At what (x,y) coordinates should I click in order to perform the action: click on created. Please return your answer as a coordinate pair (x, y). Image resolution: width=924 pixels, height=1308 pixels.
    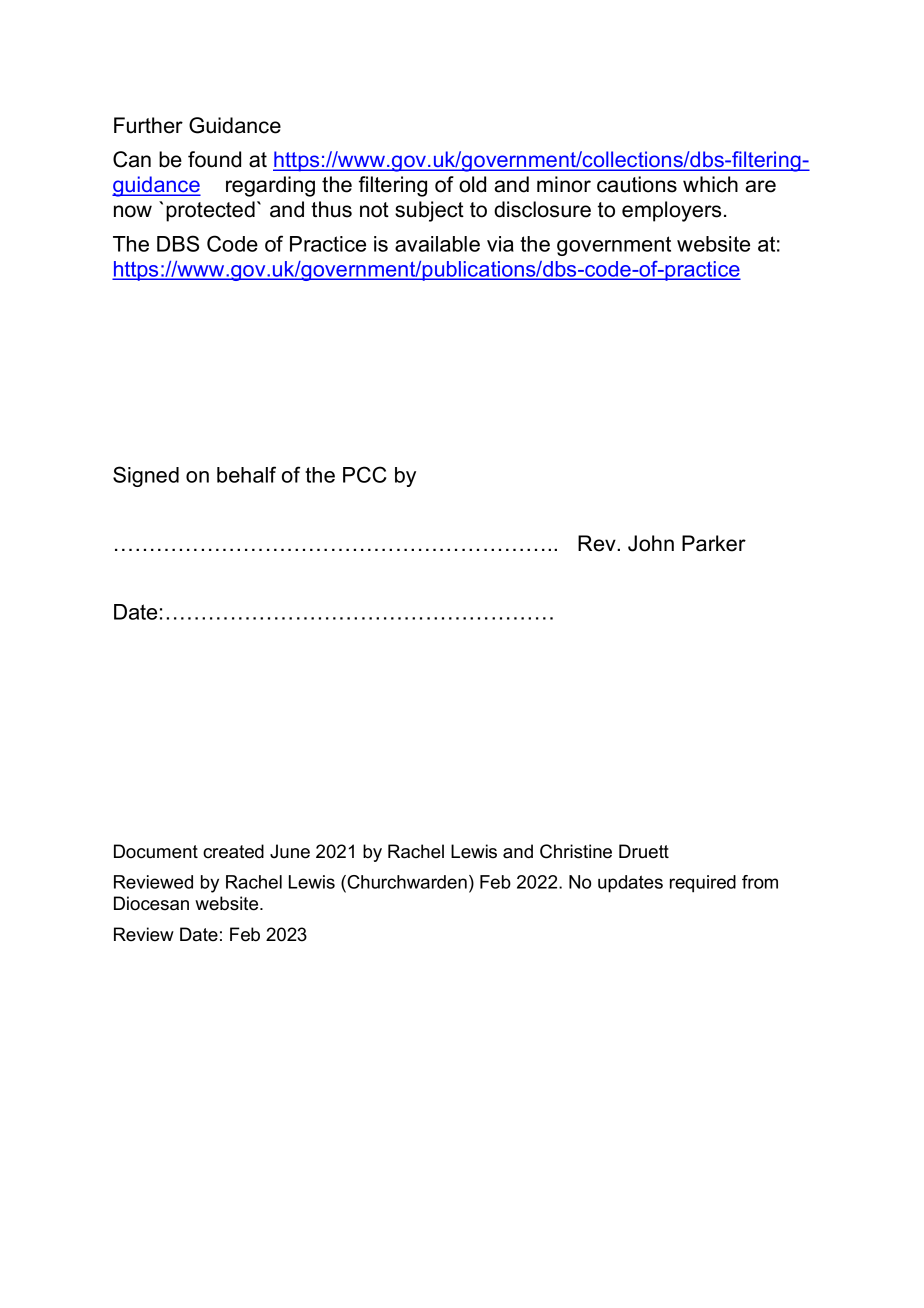
    Looking at the image, I should click on (233, 851).
